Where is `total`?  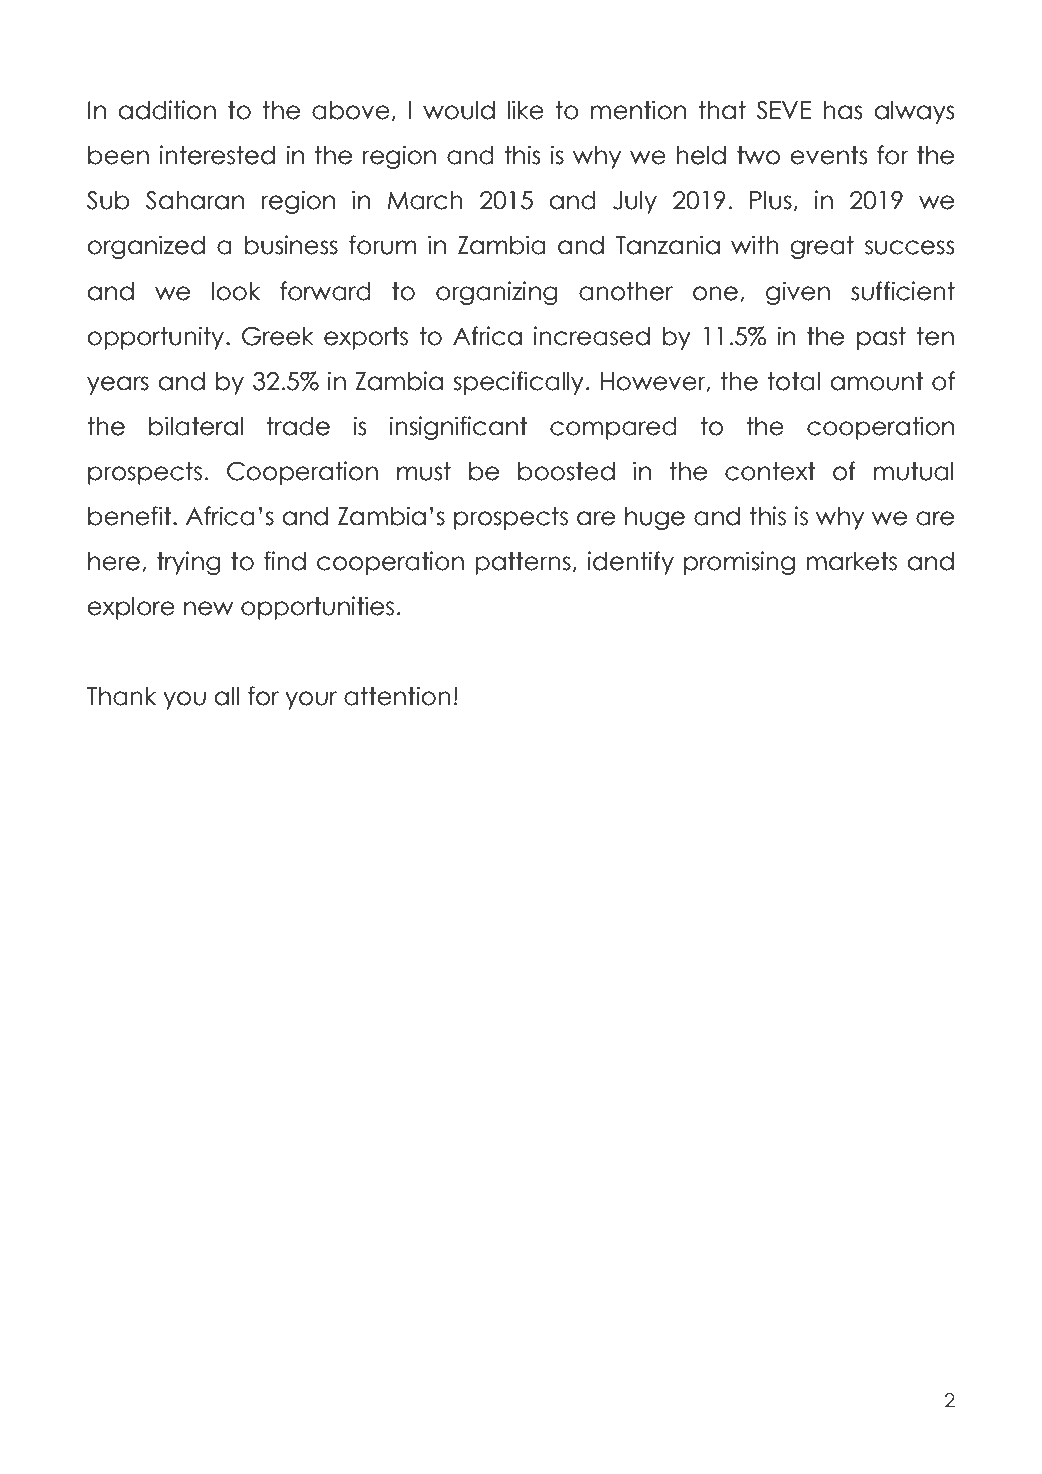
total is located at coordinates (794, 381).
